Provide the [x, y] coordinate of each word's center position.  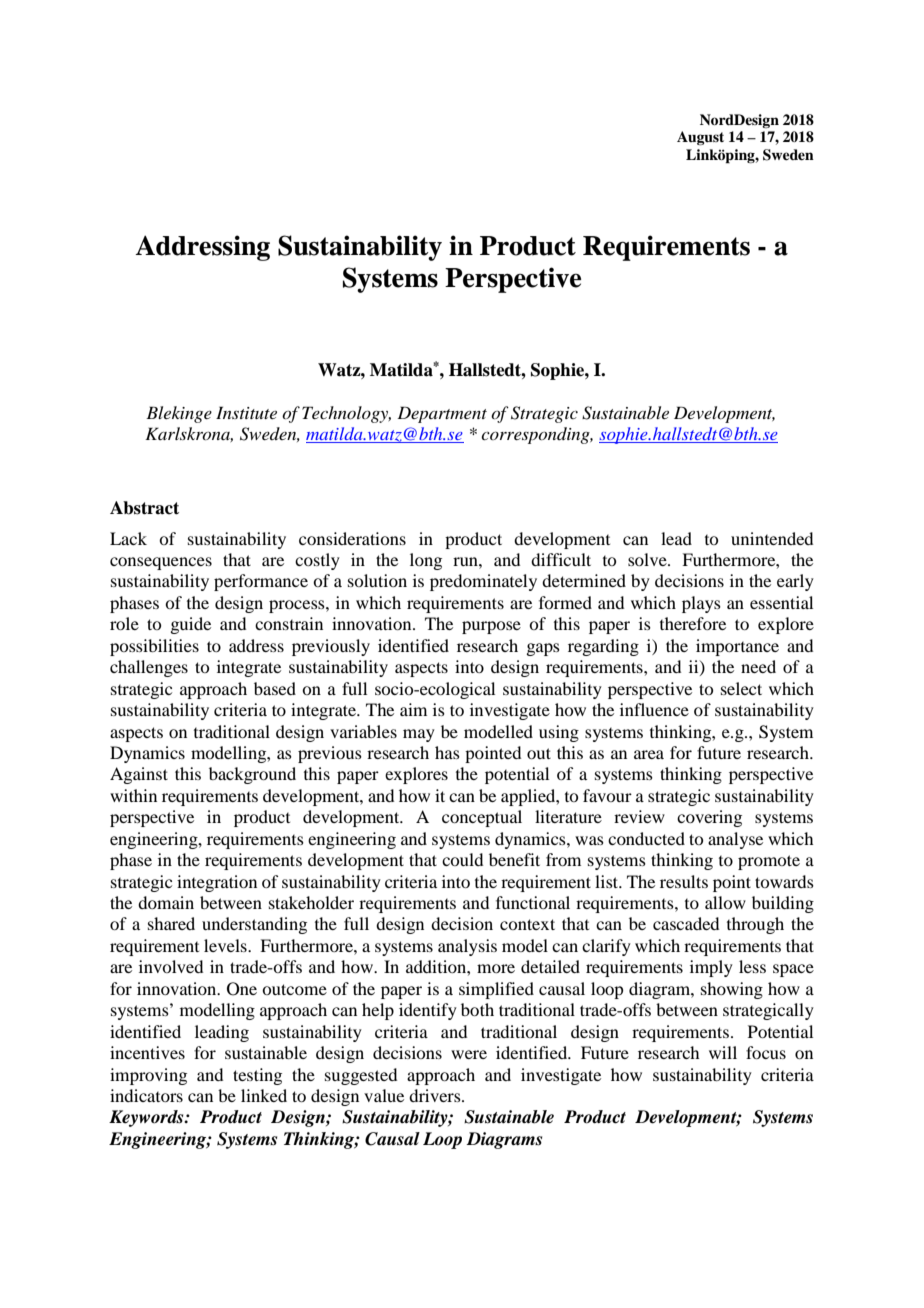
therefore [693, 623]
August [700, 138]
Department [442, 414]
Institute [246, 412]
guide [190, 625]
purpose [491, 627]
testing [257, 1076]
